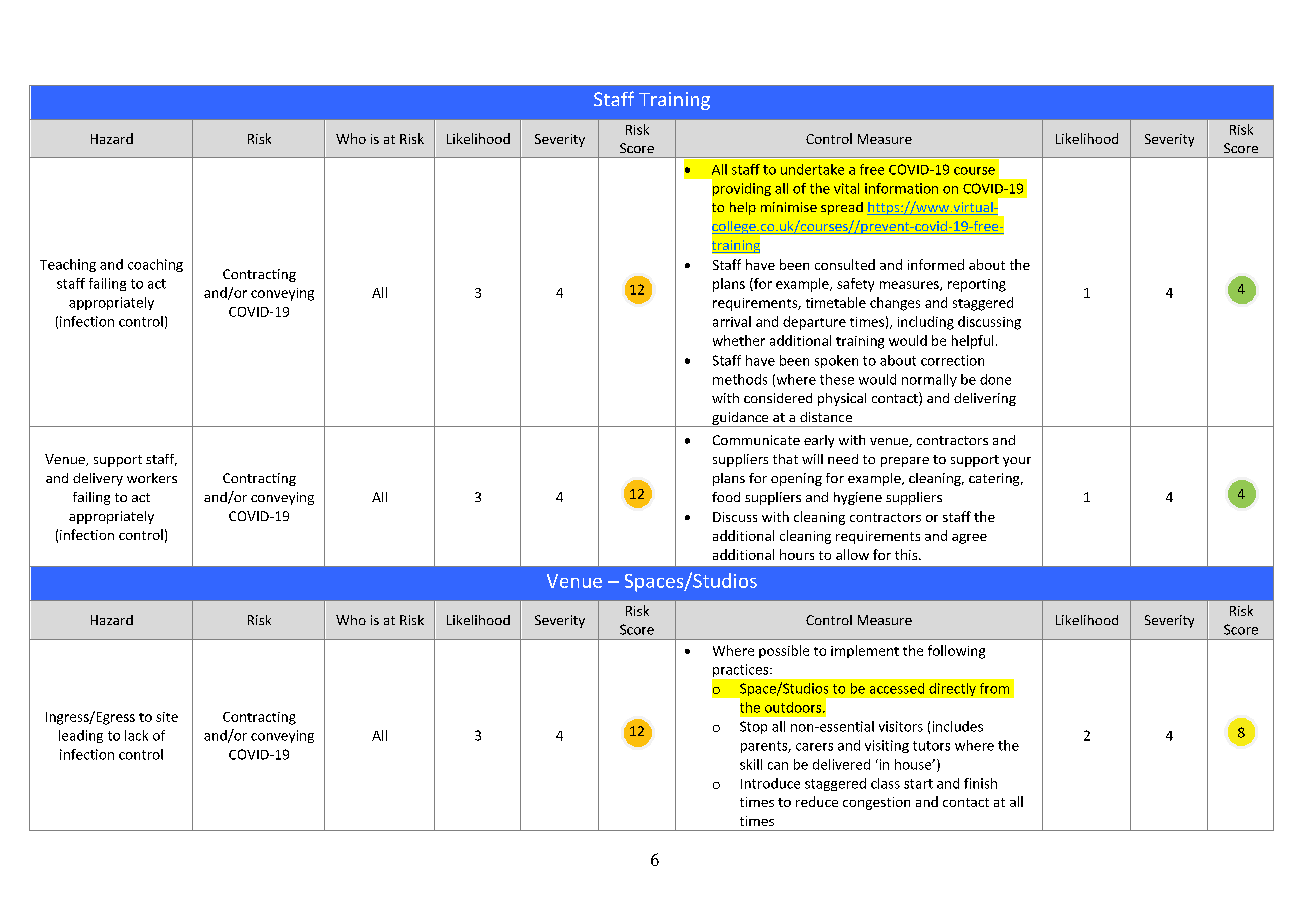  Describe the element at coordinates (907, 554) in the screenshot. I see `this` at that location.
